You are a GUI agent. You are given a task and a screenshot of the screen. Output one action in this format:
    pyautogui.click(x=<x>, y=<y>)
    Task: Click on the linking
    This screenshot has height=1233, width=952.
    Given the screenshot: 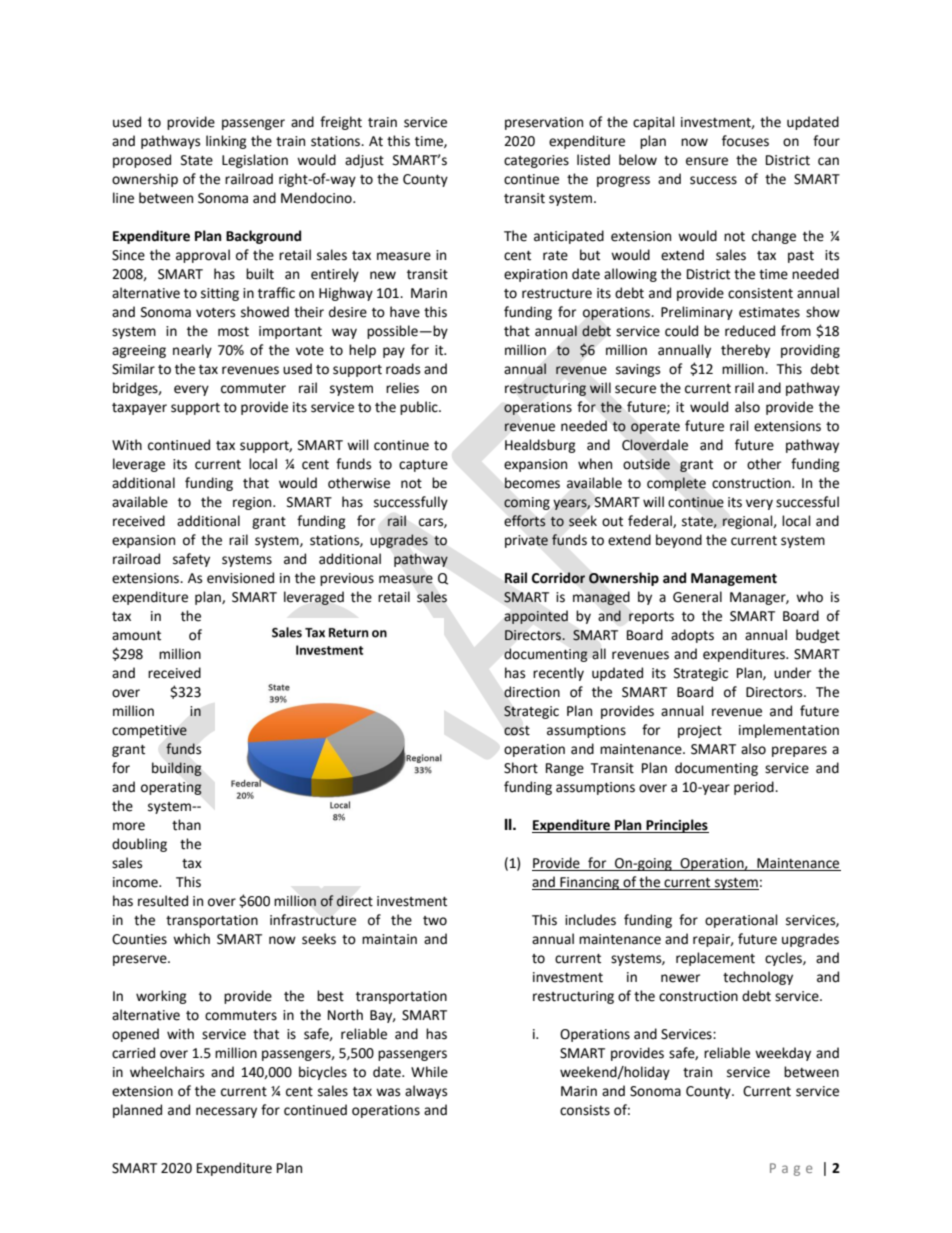 What is the action you would take?
    pyautogui.click(x=226, y=142)
